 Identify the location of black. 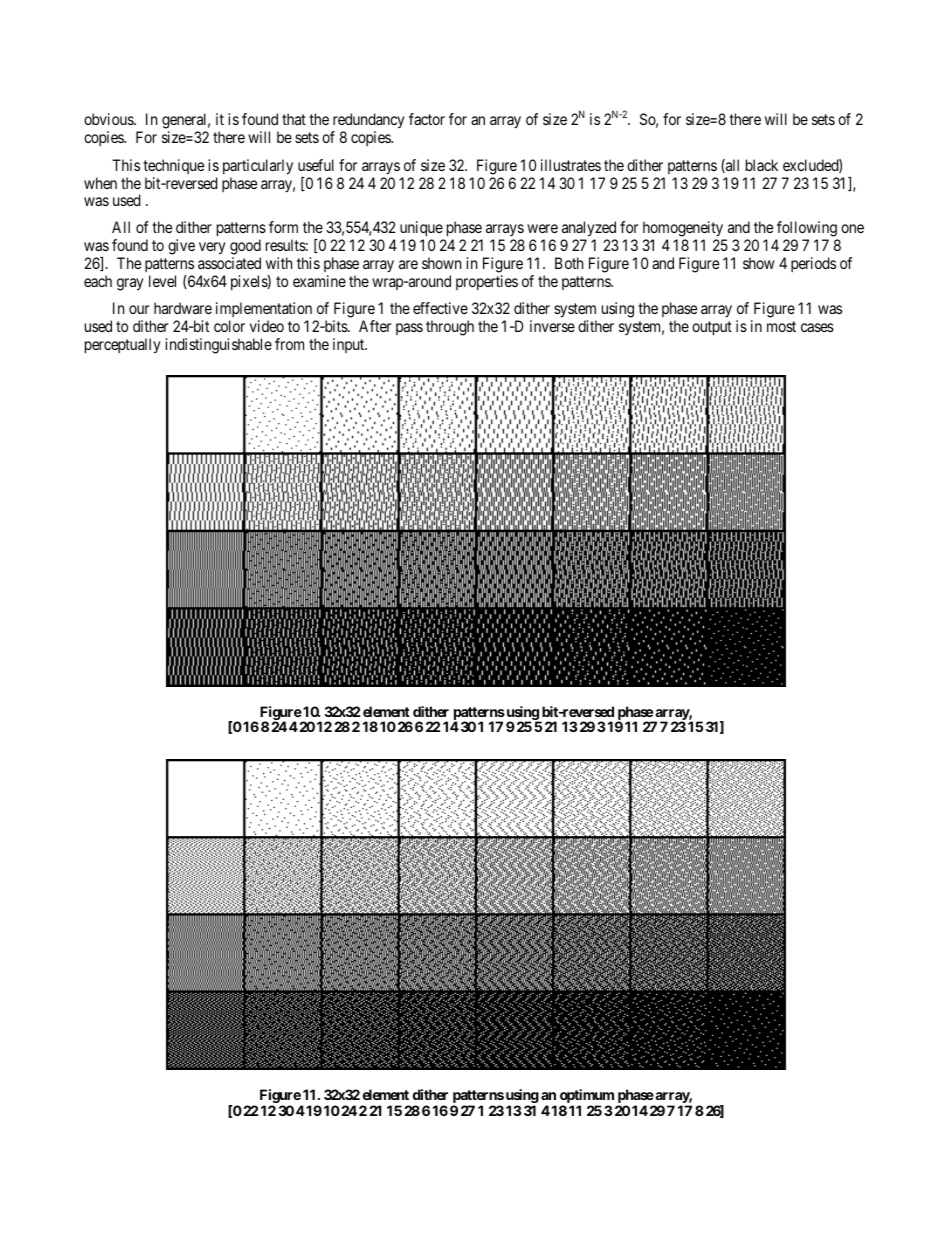
(762, 165).
